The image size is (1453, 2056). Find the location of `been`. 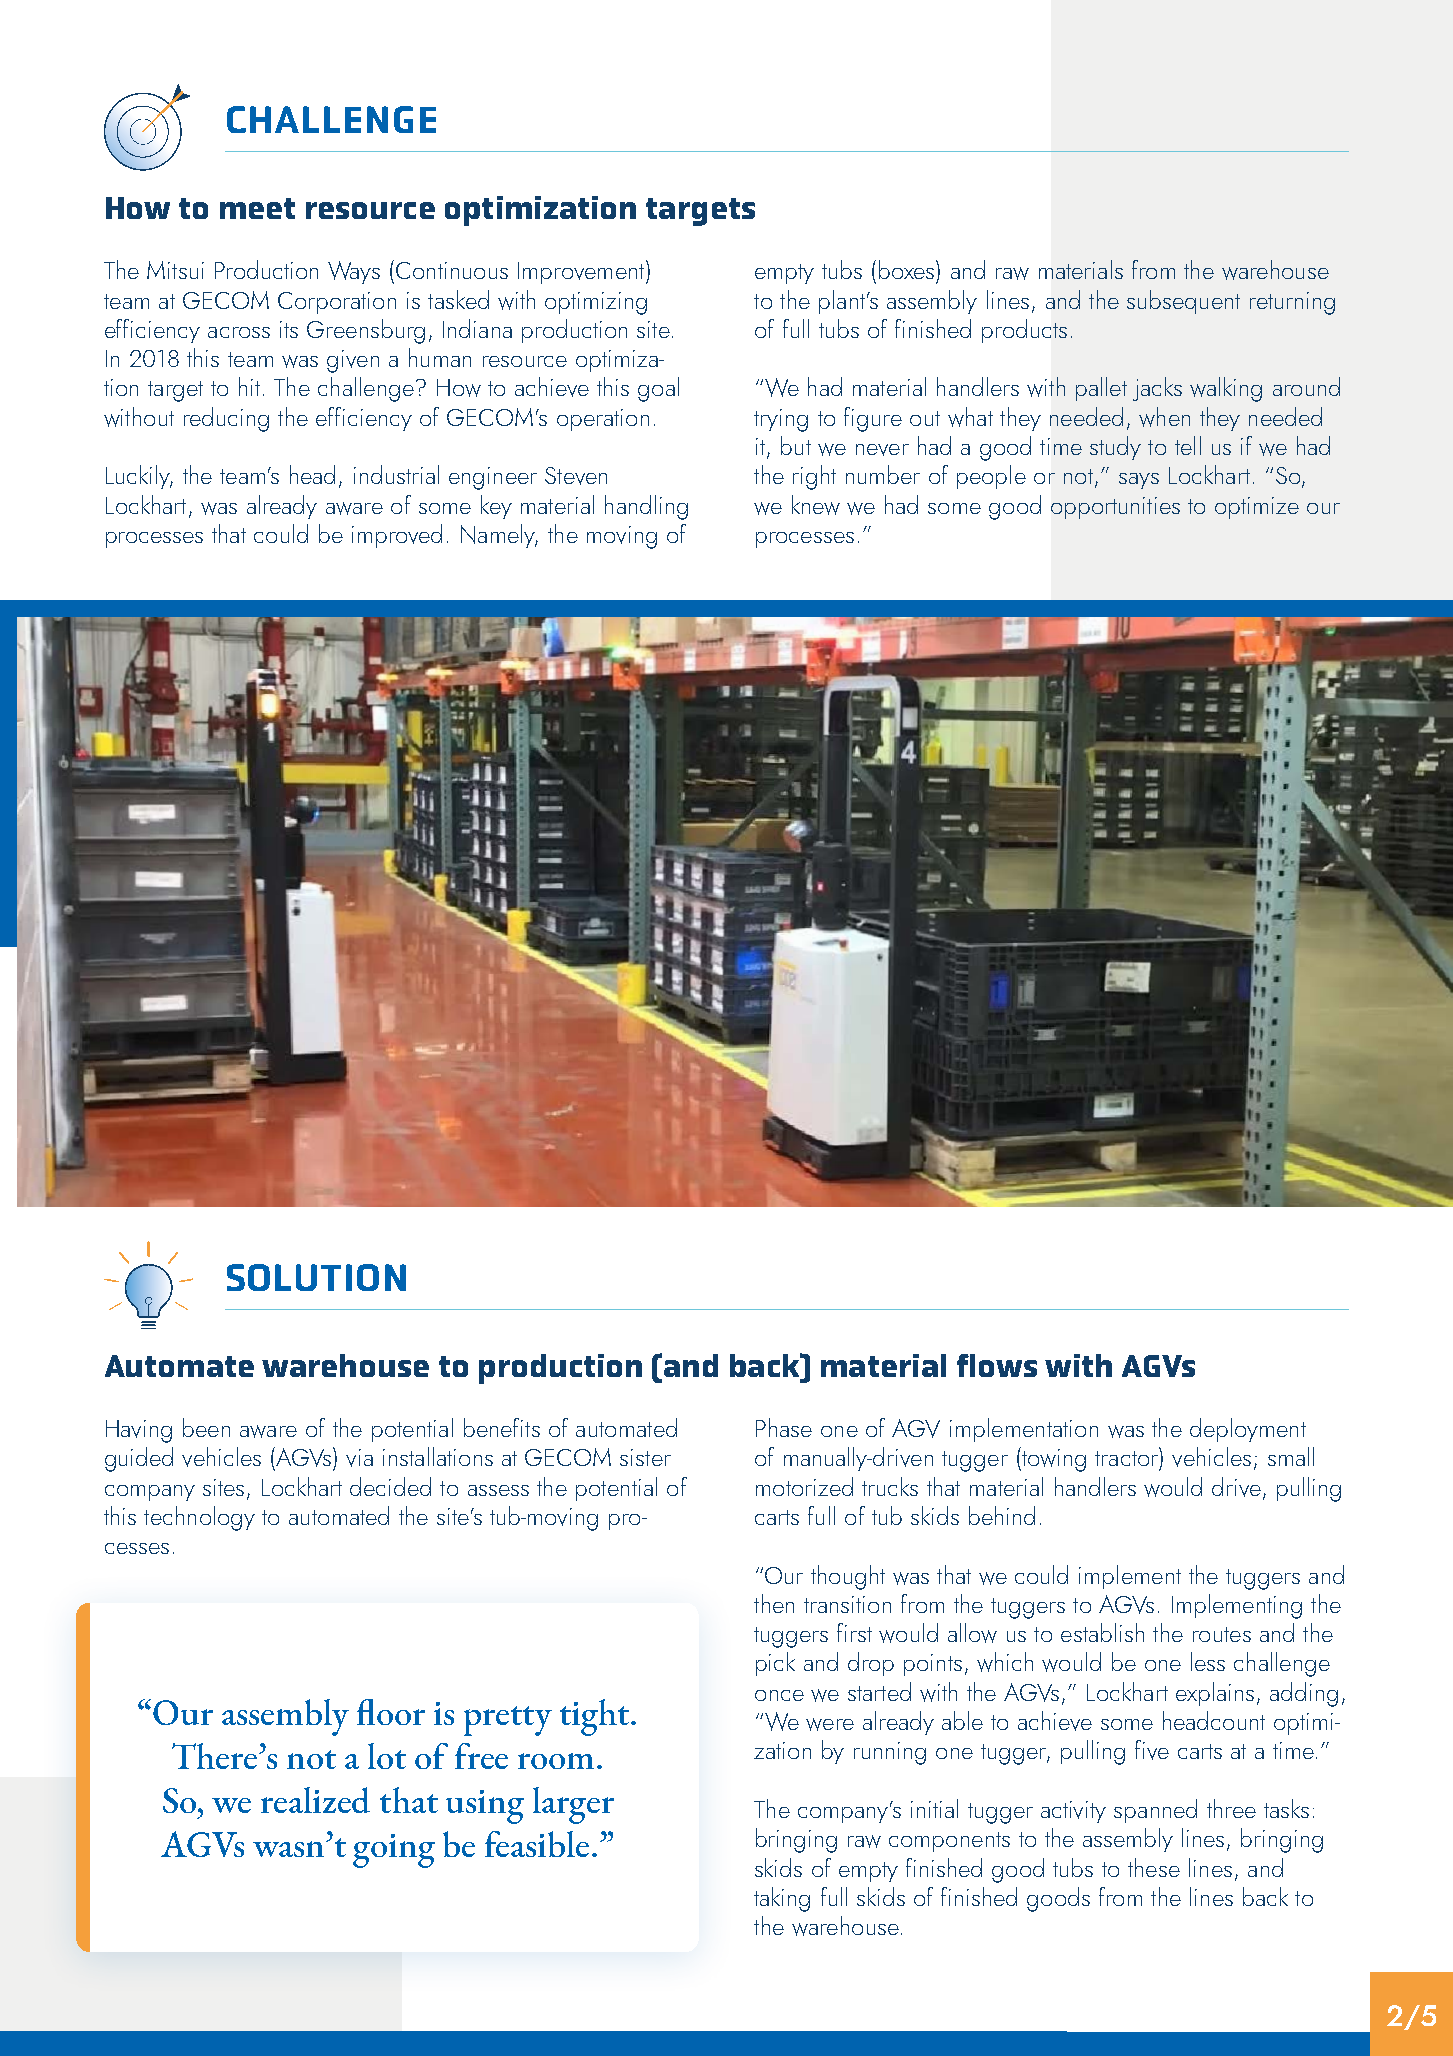

been is located at coordinates (206, 1427).
